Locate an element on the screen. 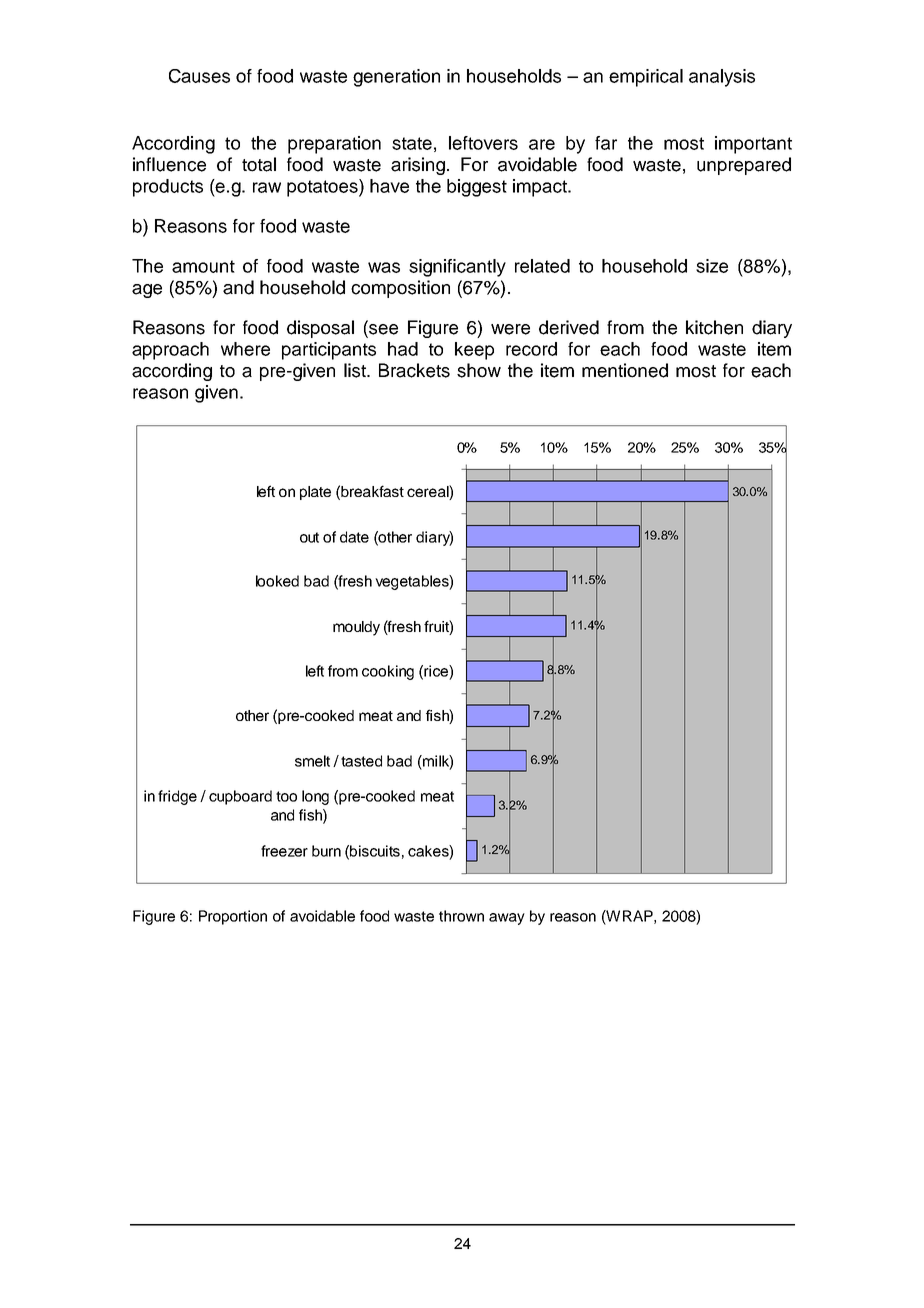 Image resolution: width=924 pixels, height=1308 pixels. show is located at coordinates (479, 370).
